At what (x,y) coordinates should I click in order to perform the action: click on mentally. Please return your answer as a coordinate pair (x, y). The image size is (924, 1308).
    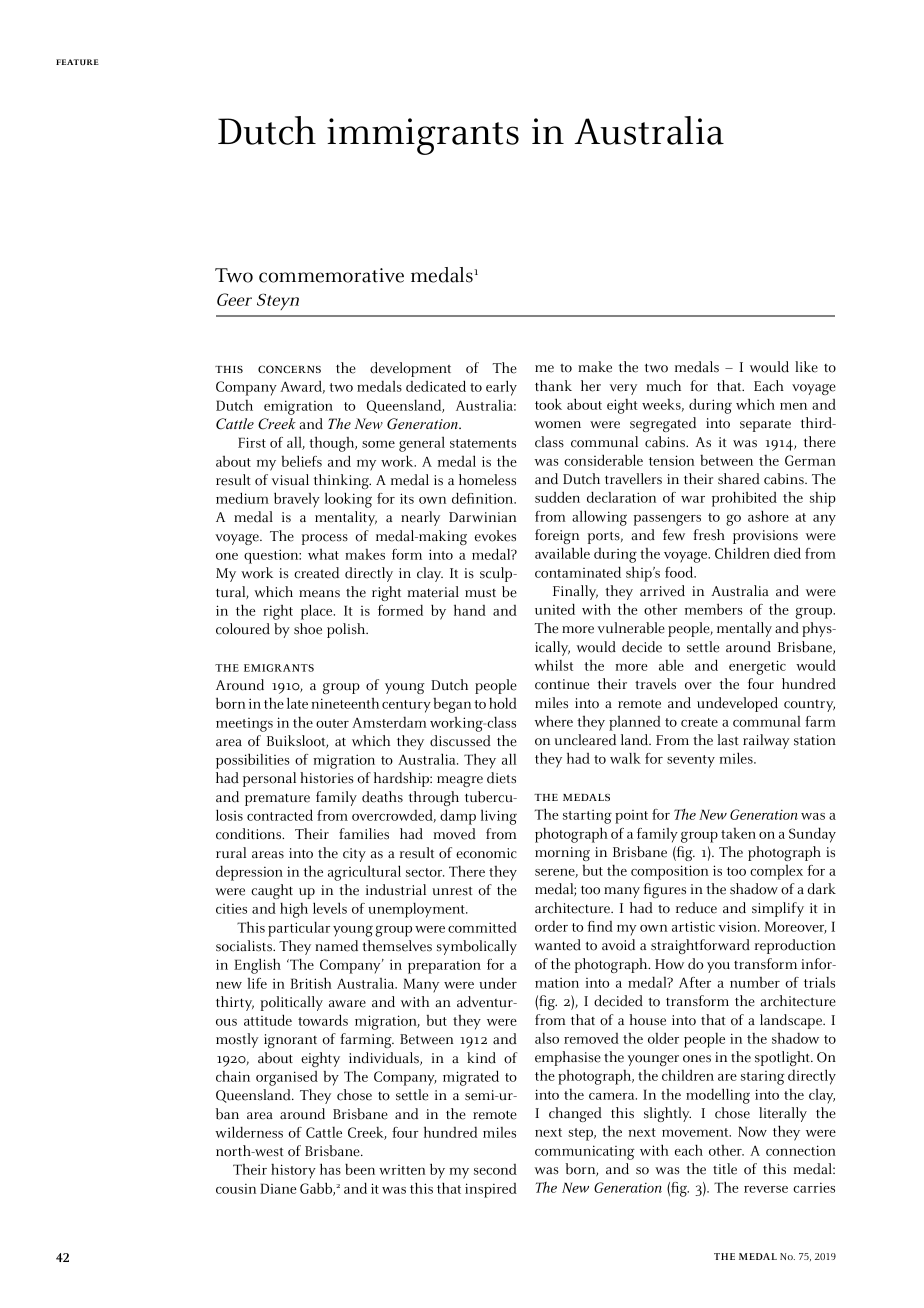
    Looking at the image, I should click on (744, 629).
